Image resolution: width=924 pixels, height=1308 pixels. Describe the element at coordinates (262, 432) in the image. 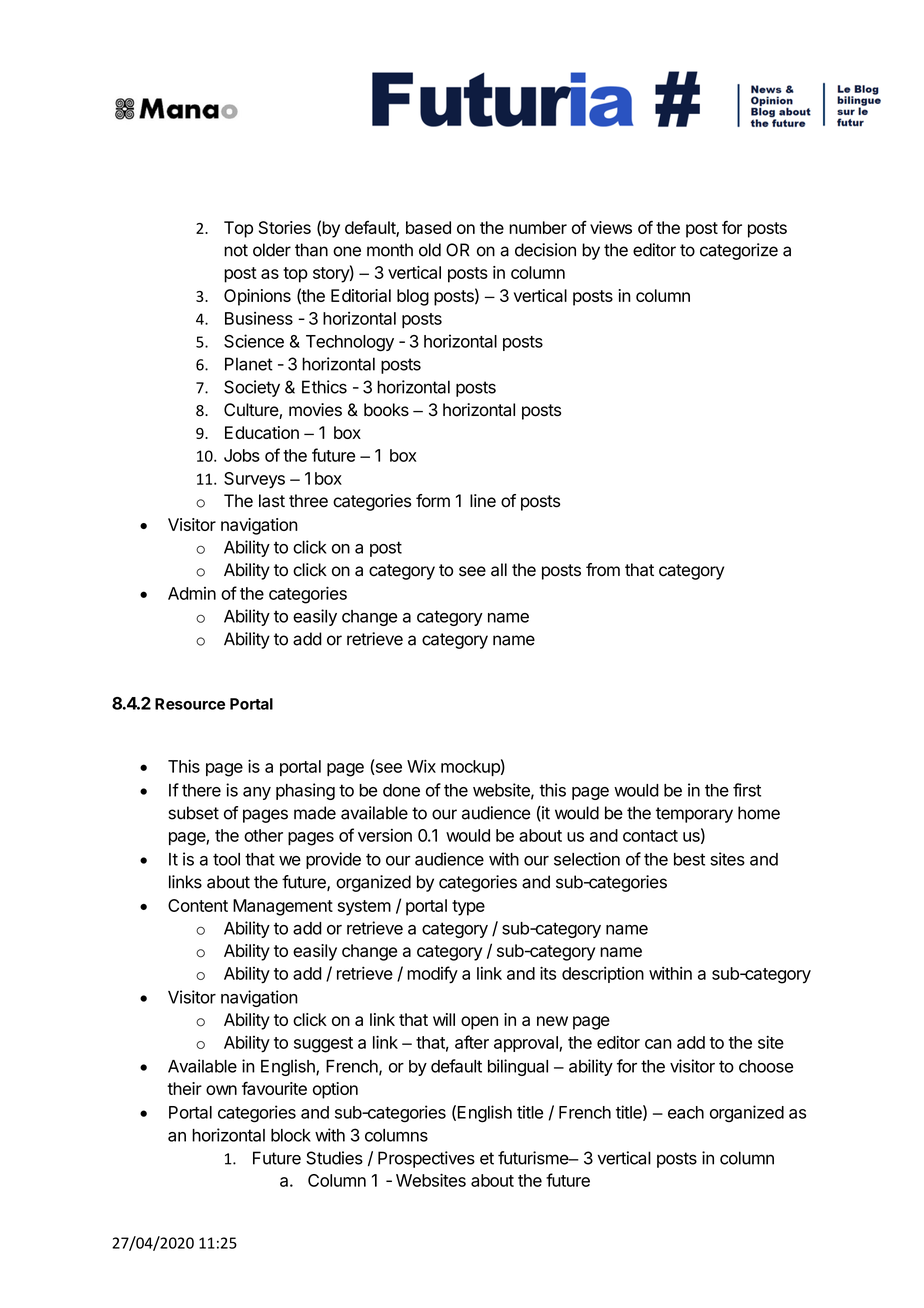

I see `Education` at that location.
